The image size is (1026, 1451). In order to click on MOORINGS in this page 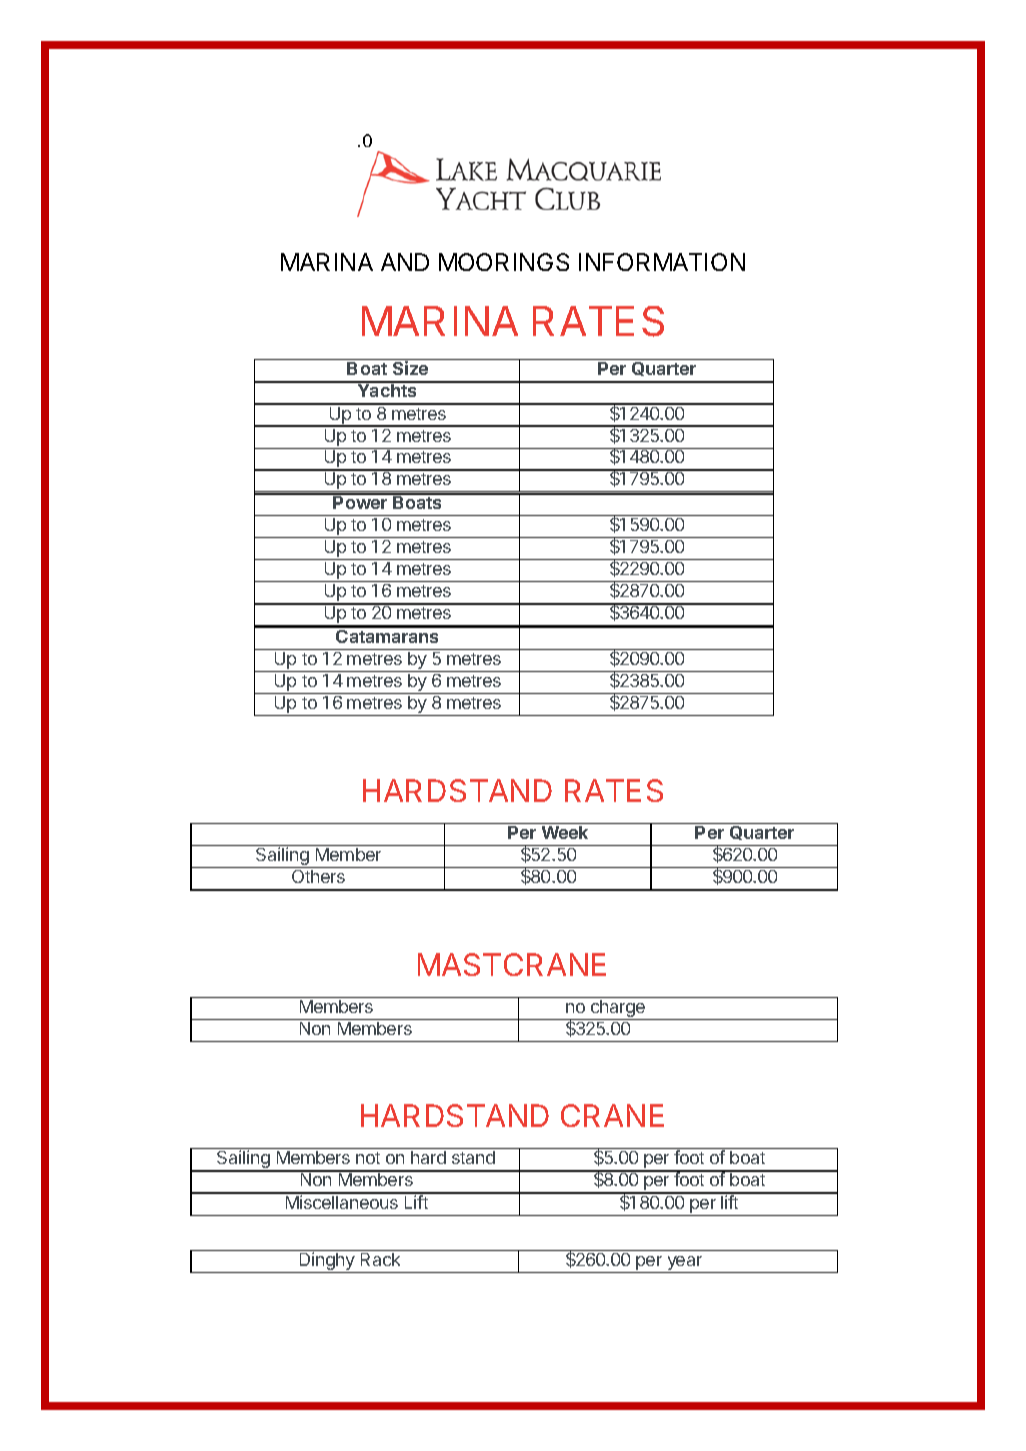, I will do `click(504, 262)`.
